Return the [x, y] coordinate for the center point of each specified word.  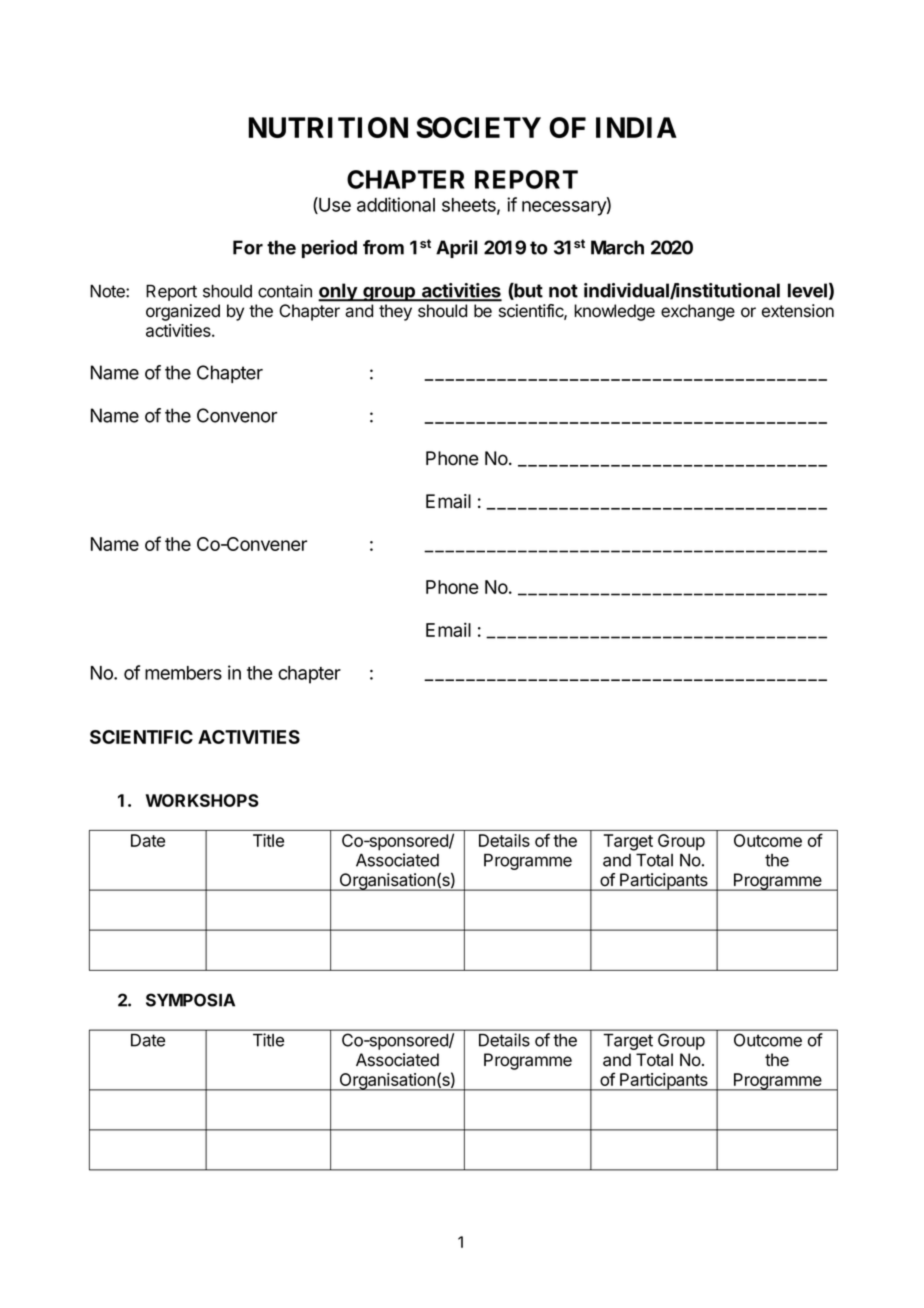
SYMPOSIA [190, 1000]
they [395, 312]
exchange [698, 312]
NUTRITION [328, 127]
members [183, 673]
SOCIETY [478, 127]
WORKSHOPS [202, 800]
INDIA [636, 127]
